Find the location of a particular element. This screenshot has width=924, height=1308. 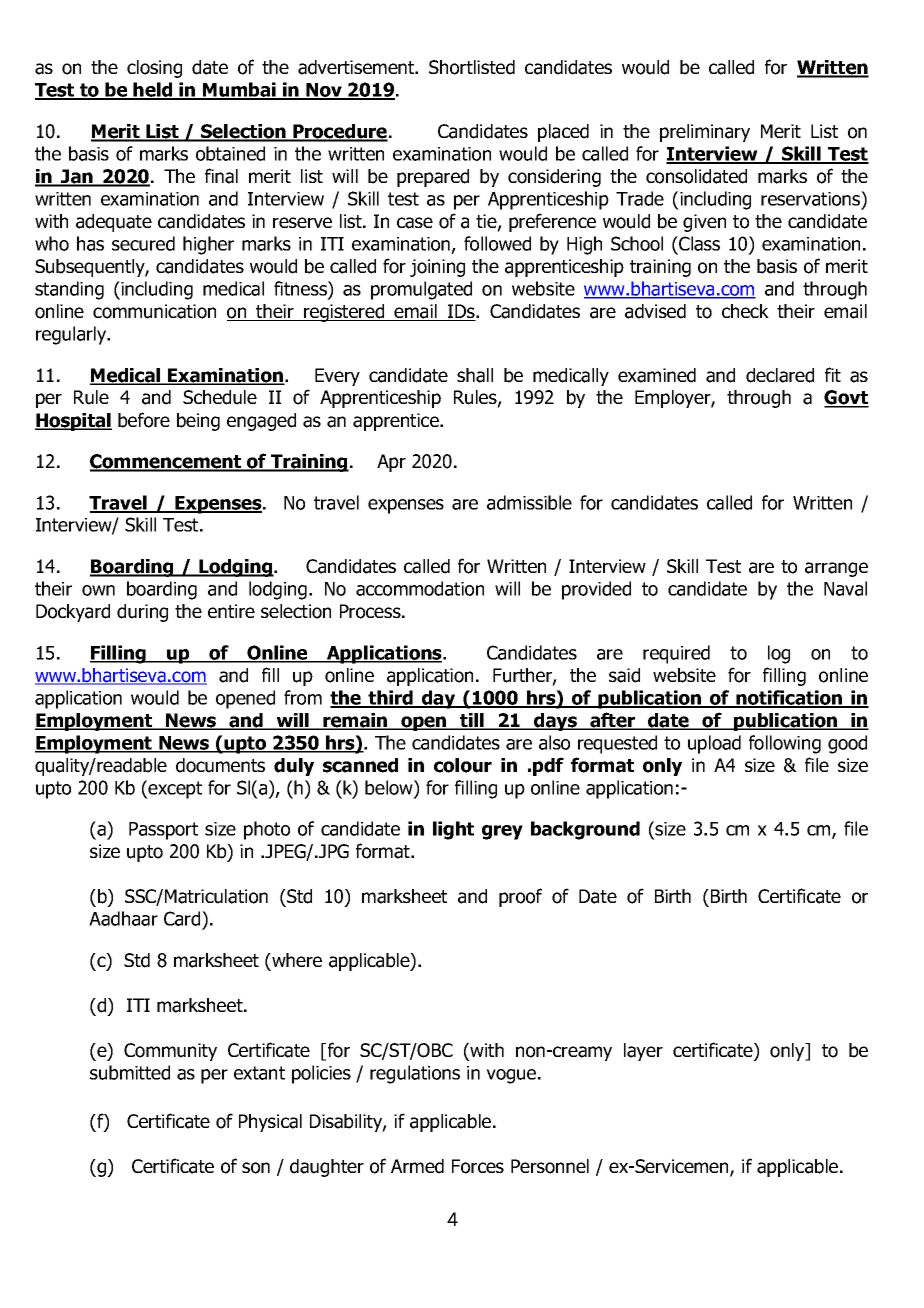

submitted is located at coordinates (130, 1072).
